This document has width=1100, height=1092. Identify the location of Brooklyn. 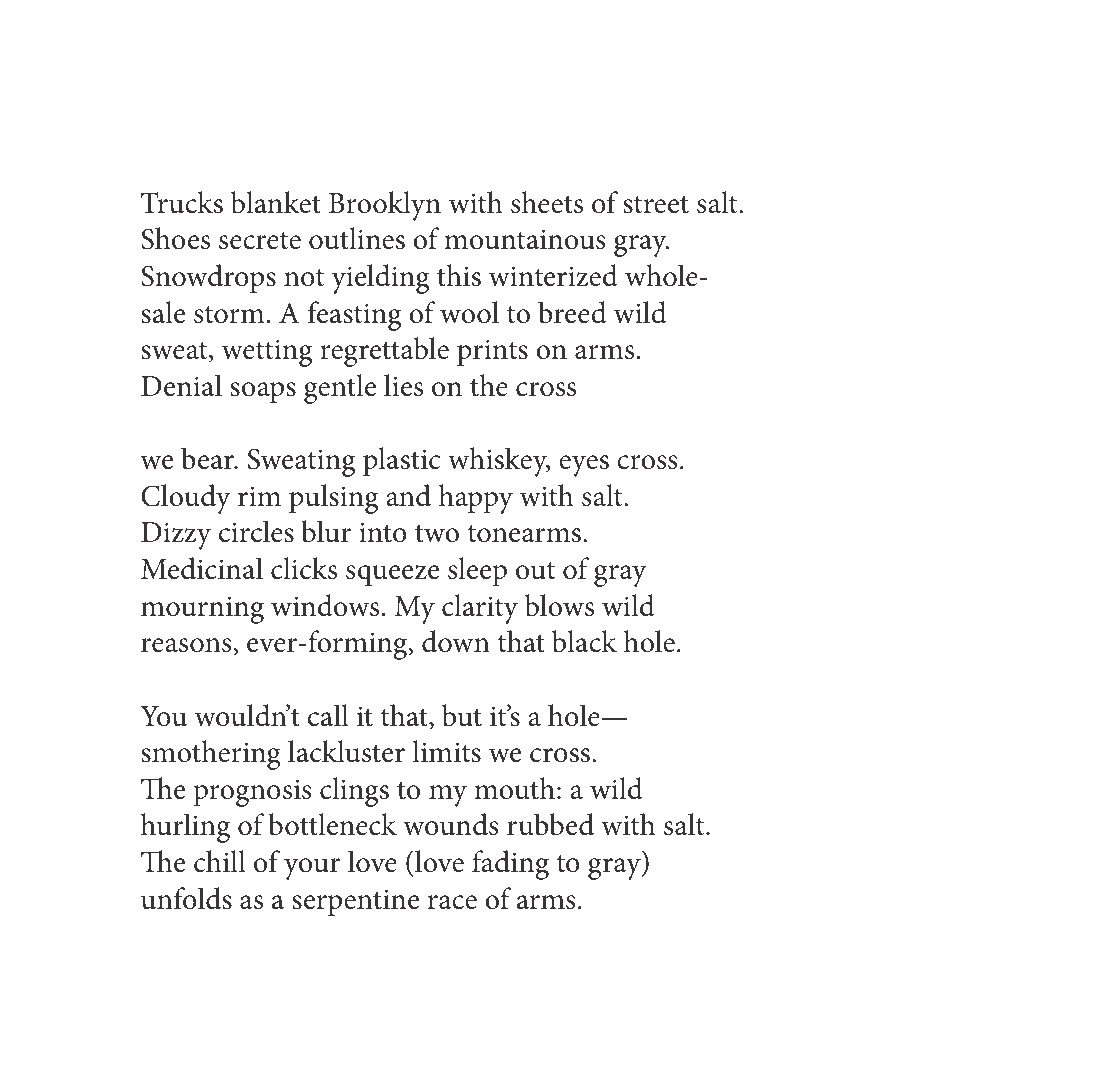
(385, 206).
